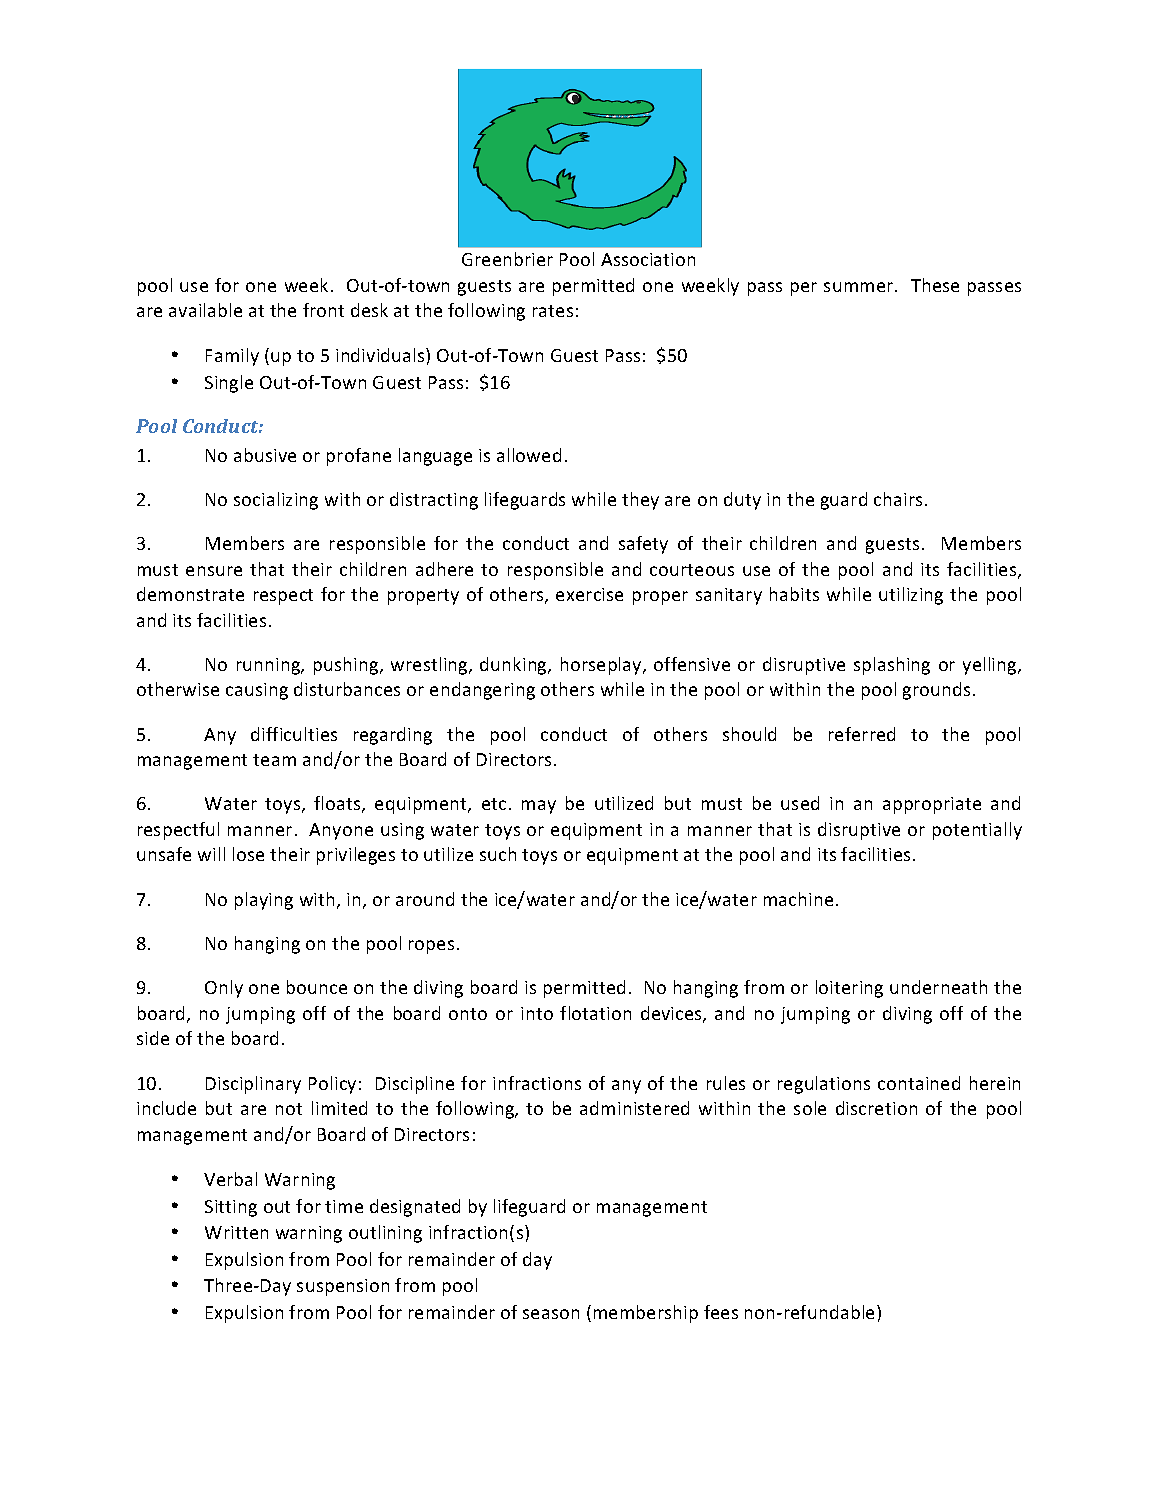  Describe the element at coordinates (224, 989) in the screenshot. I see `Only` at that location.
